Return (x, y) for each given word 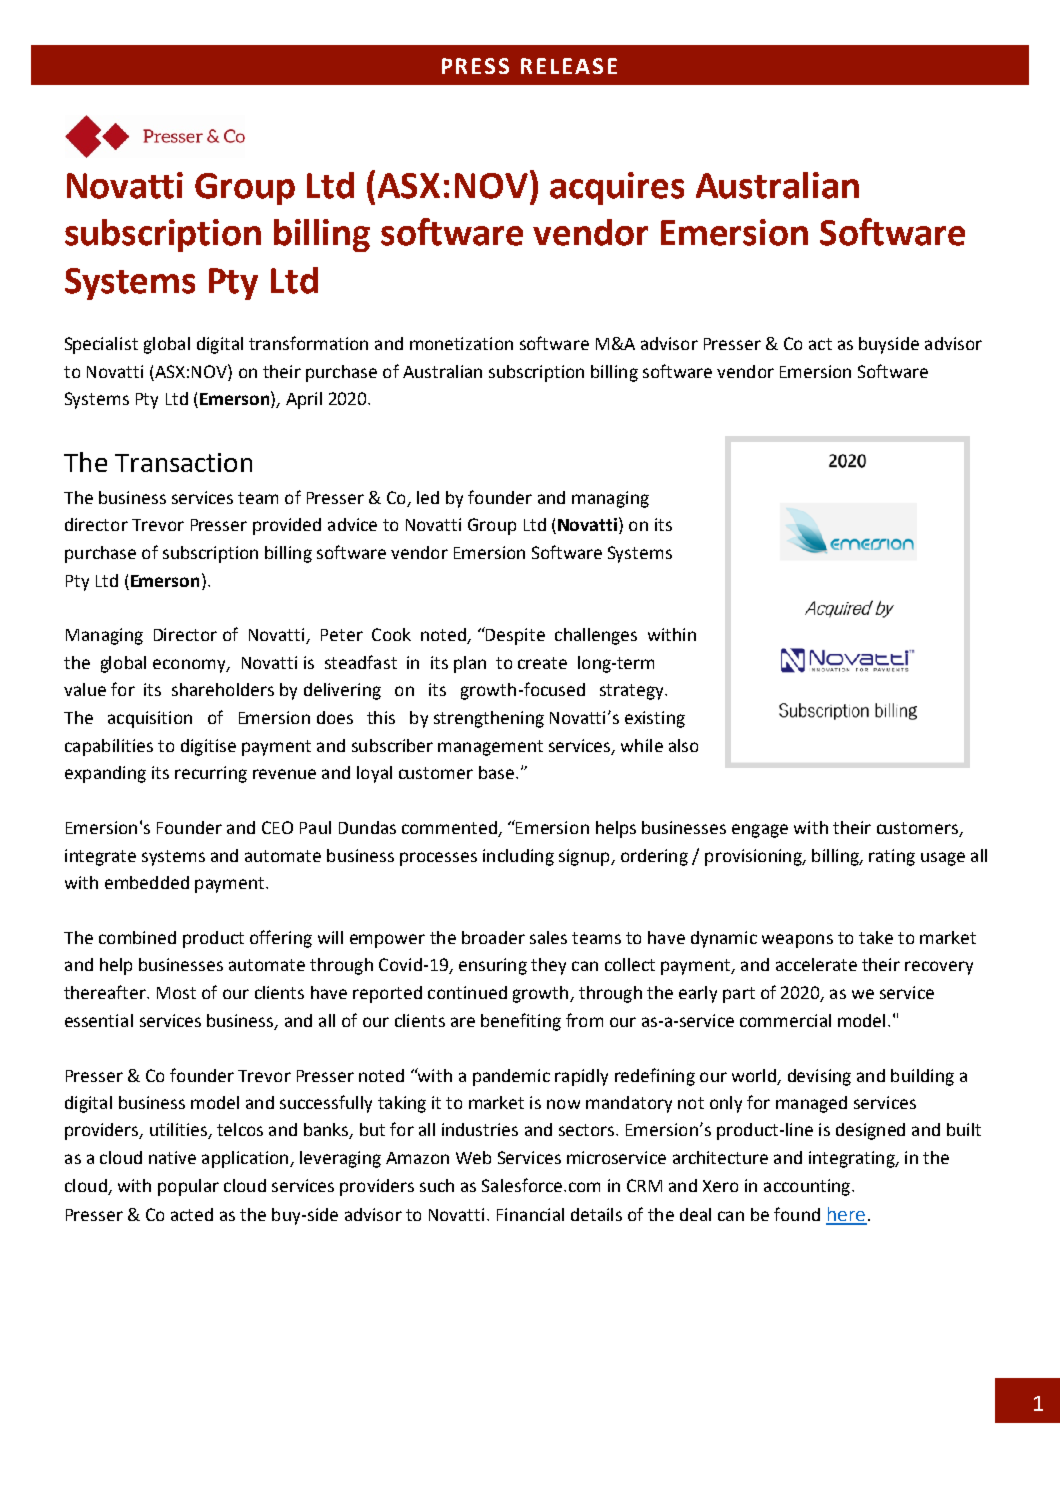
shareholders (223, 689)
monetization (461, 343)
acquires (617, 188)
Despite (514, 636)
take (876, 937)
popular (188, 1187)
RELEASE (569, 66)
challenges (596, 636)
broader (493, 937)
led (428, 497)
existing (655, 719)
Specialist (101, 345)
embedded (147, 882)
